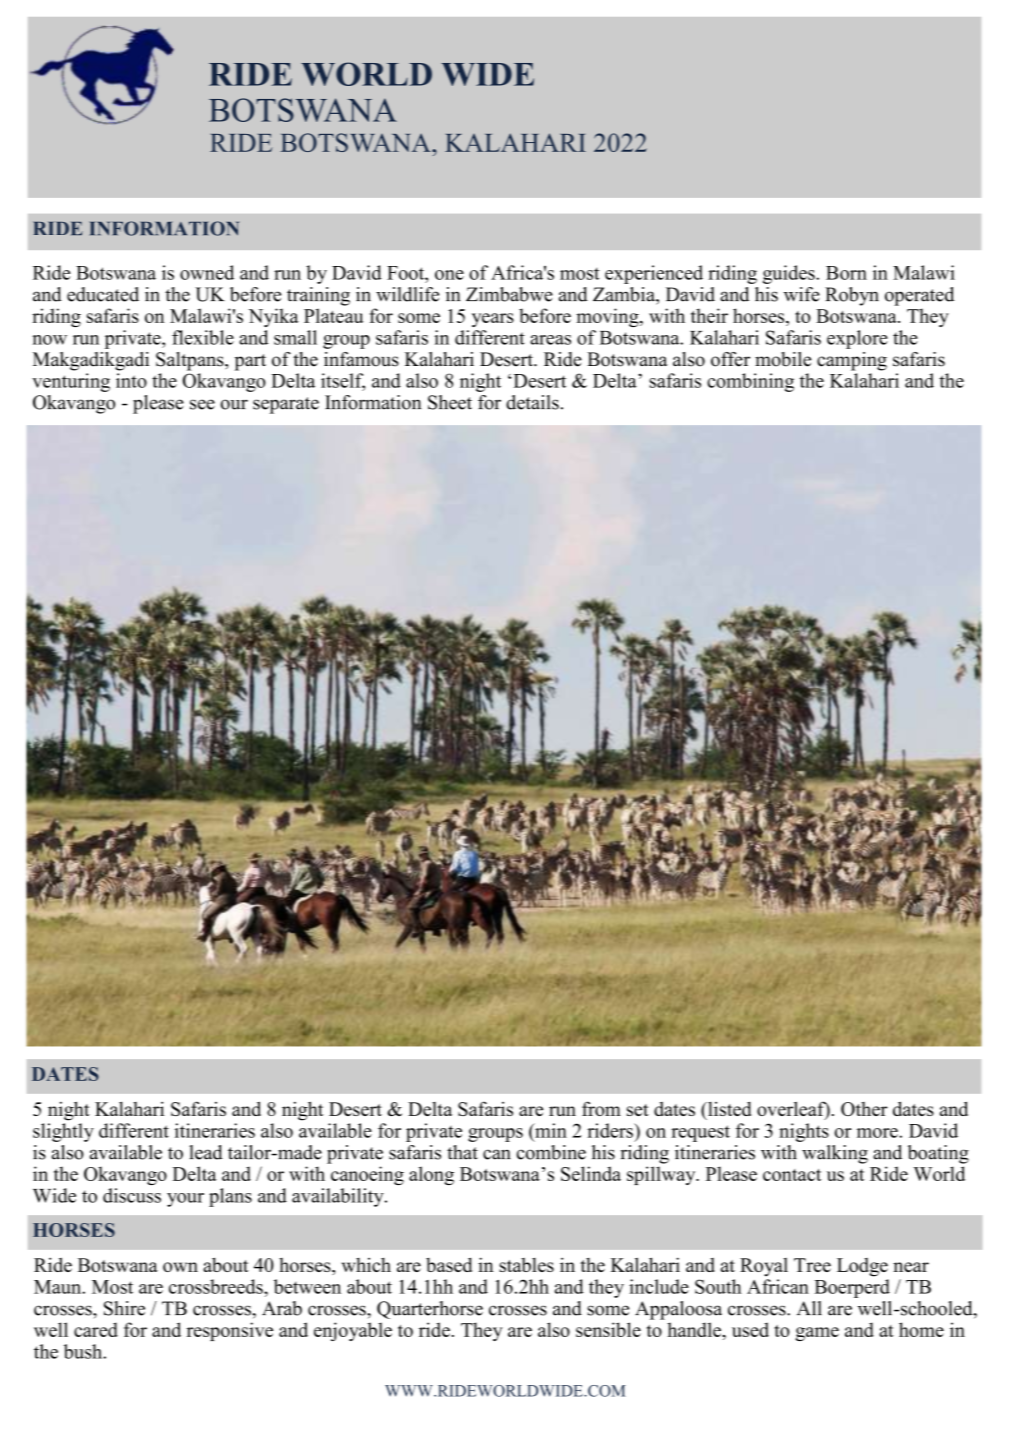 The height and width of the image is (1431, 1012). Describe the element at coordinates (103, 294) in the image. I see `educated` at that location.
